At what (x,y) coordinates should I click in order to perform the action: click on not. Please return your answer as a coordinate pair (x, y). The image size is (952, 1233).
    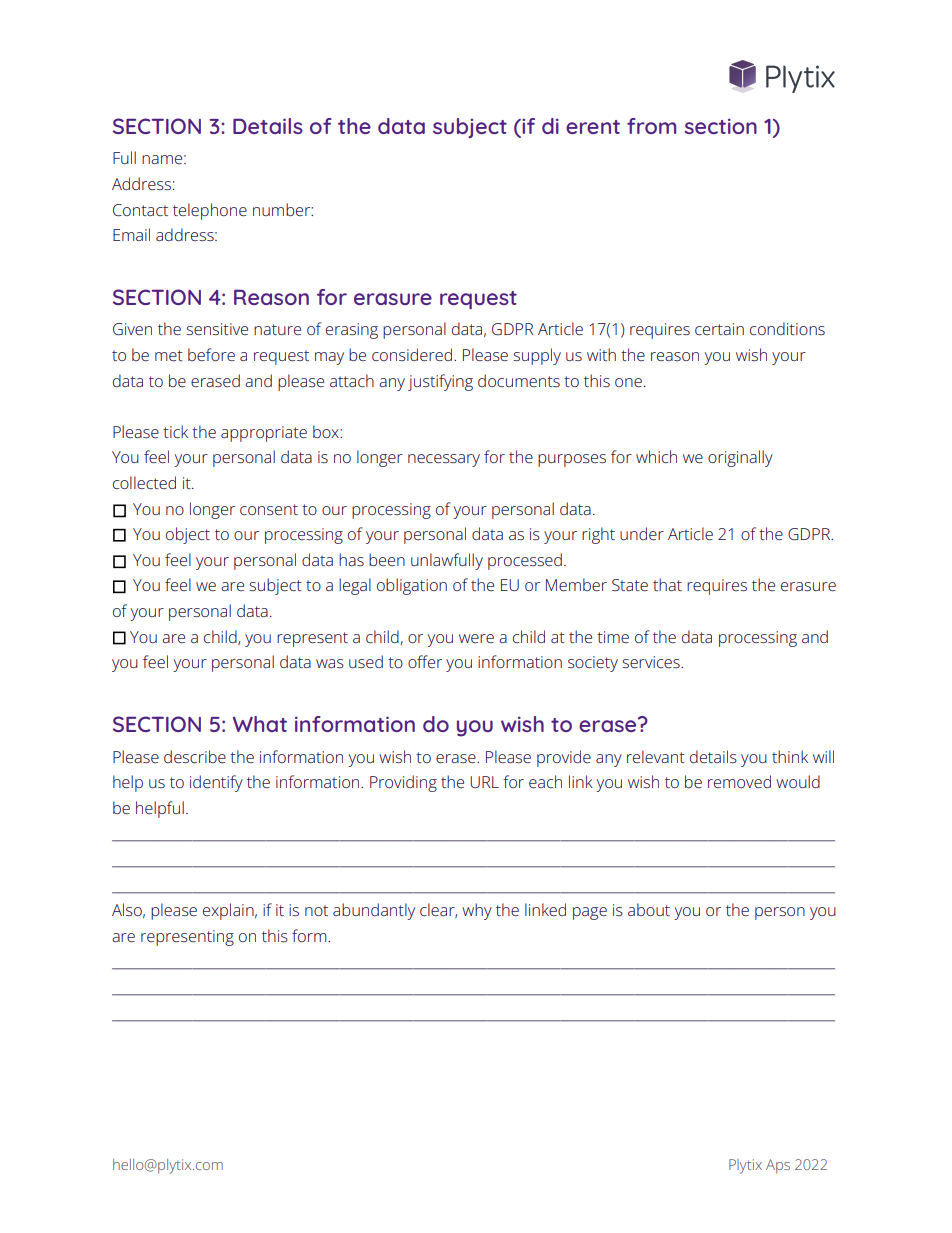
    Looking at the image, I should click on (316, 910).
